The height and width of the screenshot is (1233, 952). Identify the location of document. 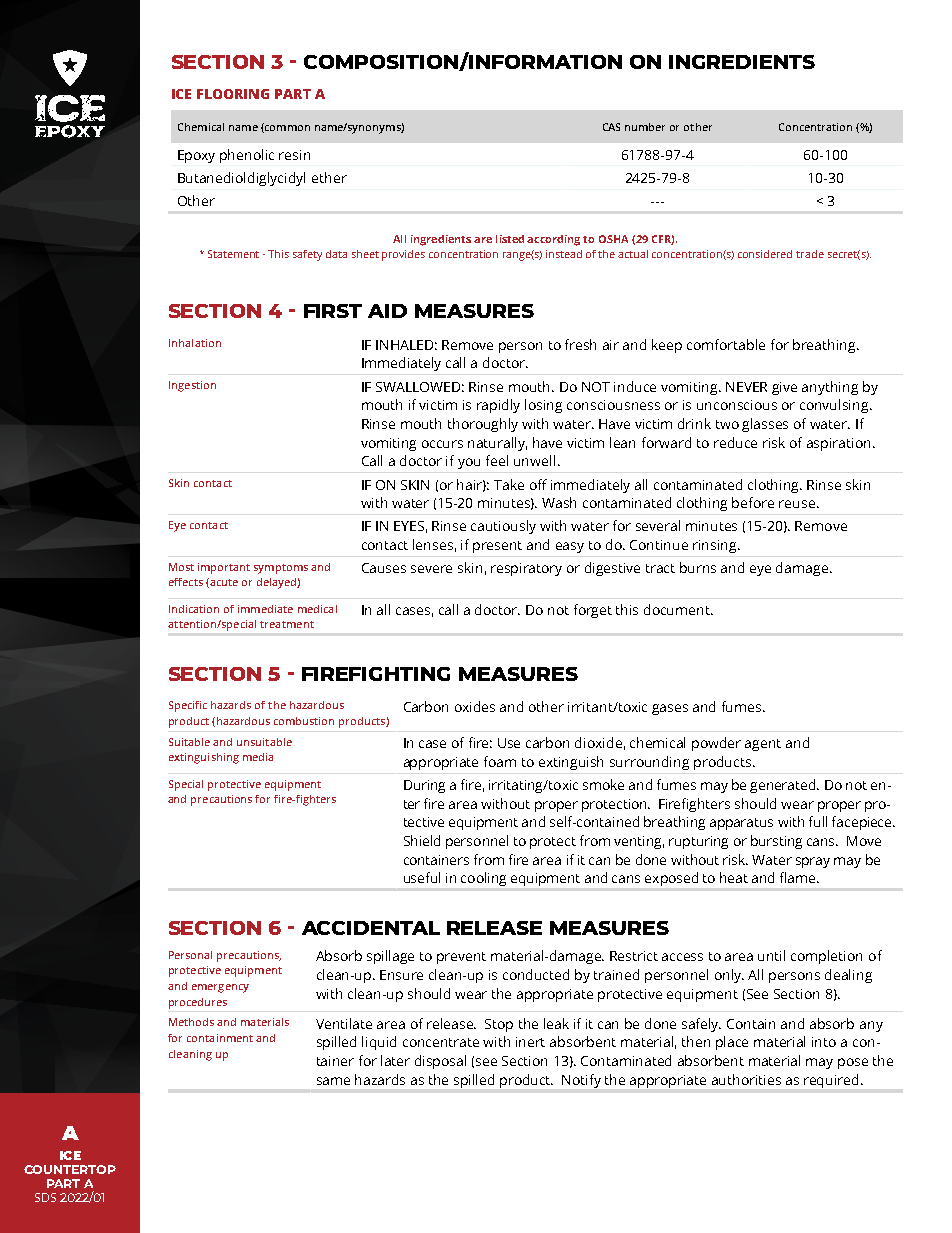
(678, 609).
